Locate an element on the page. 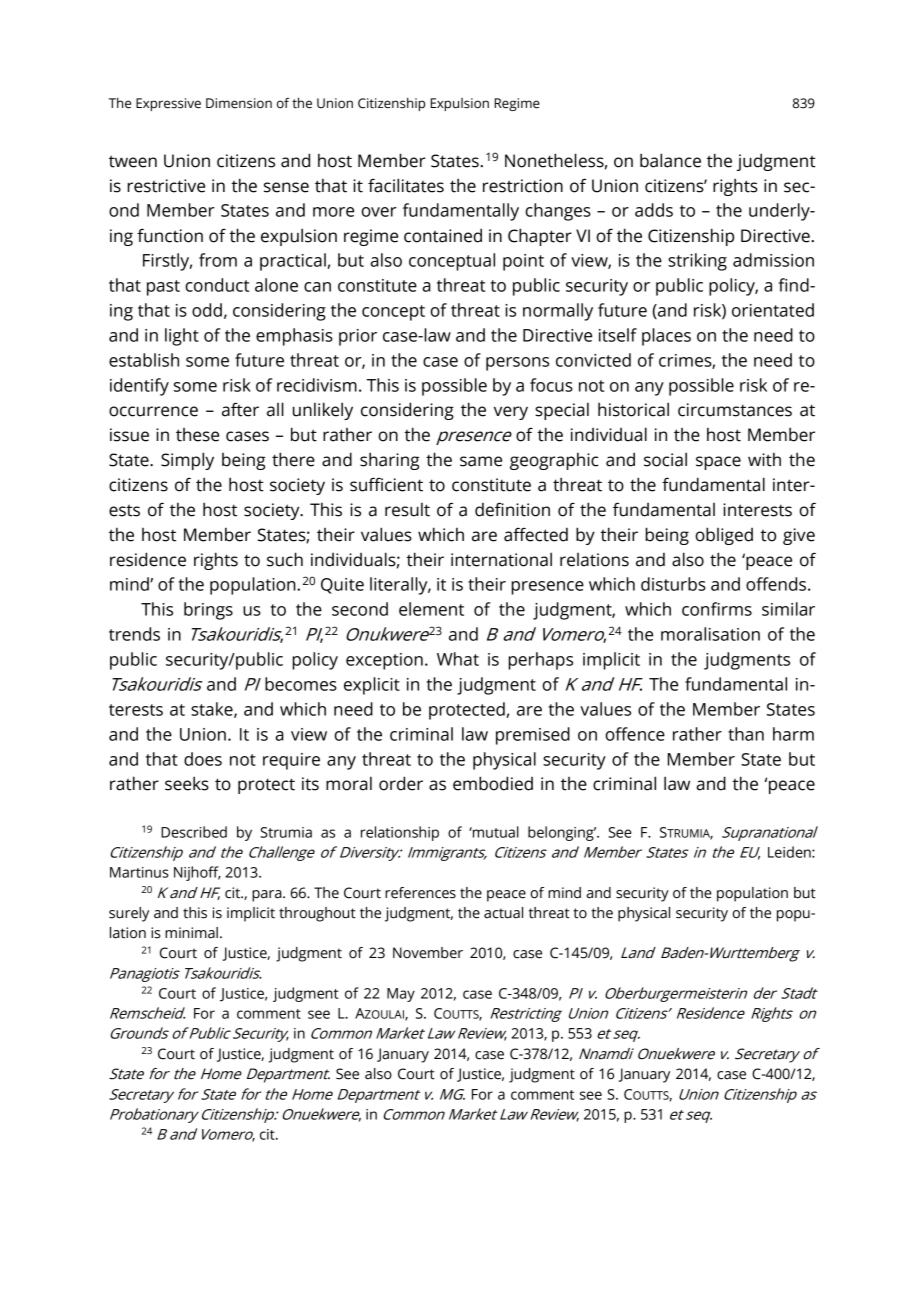 Image resolution: width=924 pixels, height=1305 pixels. than is located at coordinates (746, 734).
